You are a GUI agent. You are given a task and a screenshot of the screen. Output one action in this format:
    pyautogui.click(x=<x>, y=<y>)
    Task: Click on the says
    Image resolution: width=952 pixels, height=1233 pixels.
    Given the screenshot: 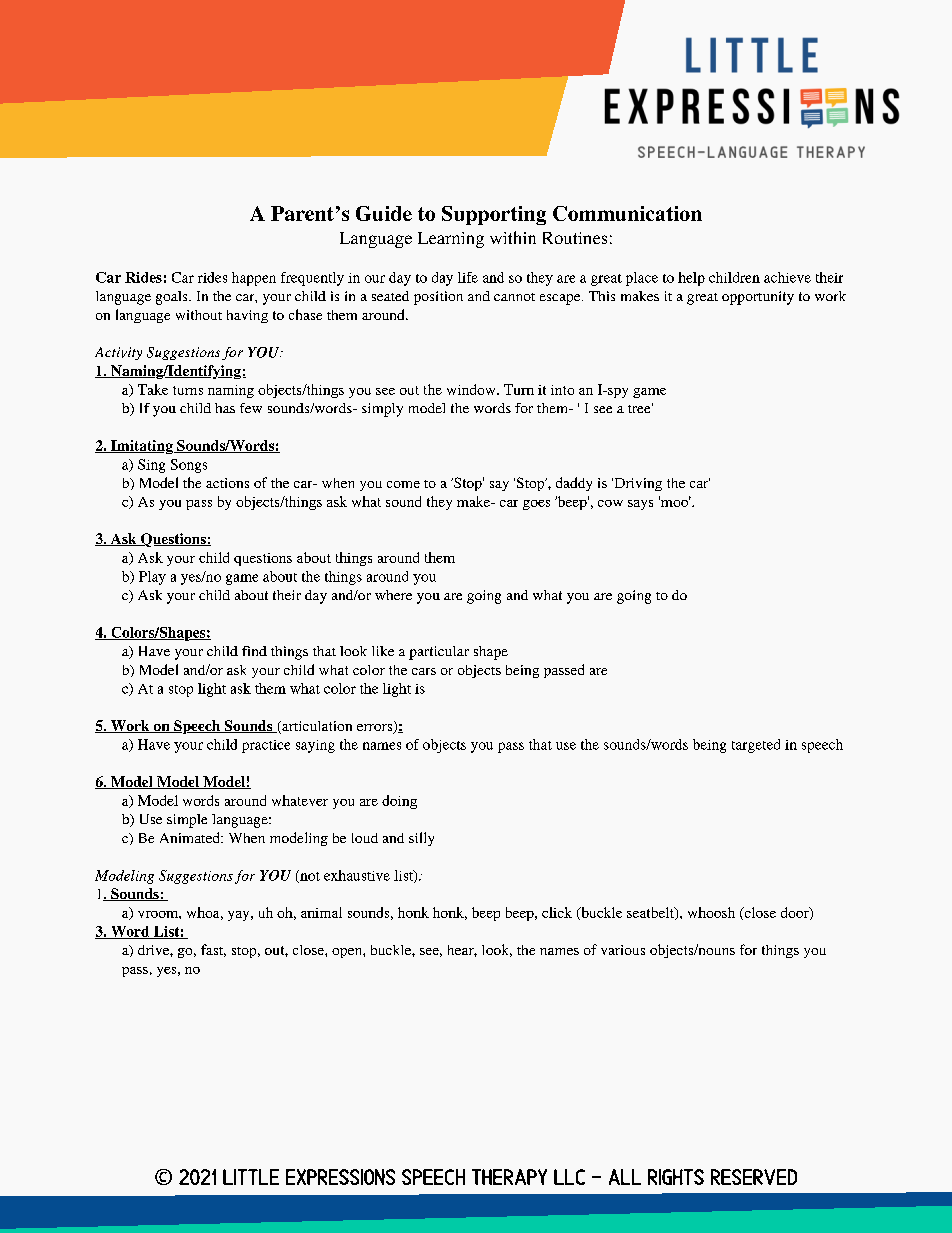 What is the action you would take?
    pyautogui.click(x=640, y=505)
